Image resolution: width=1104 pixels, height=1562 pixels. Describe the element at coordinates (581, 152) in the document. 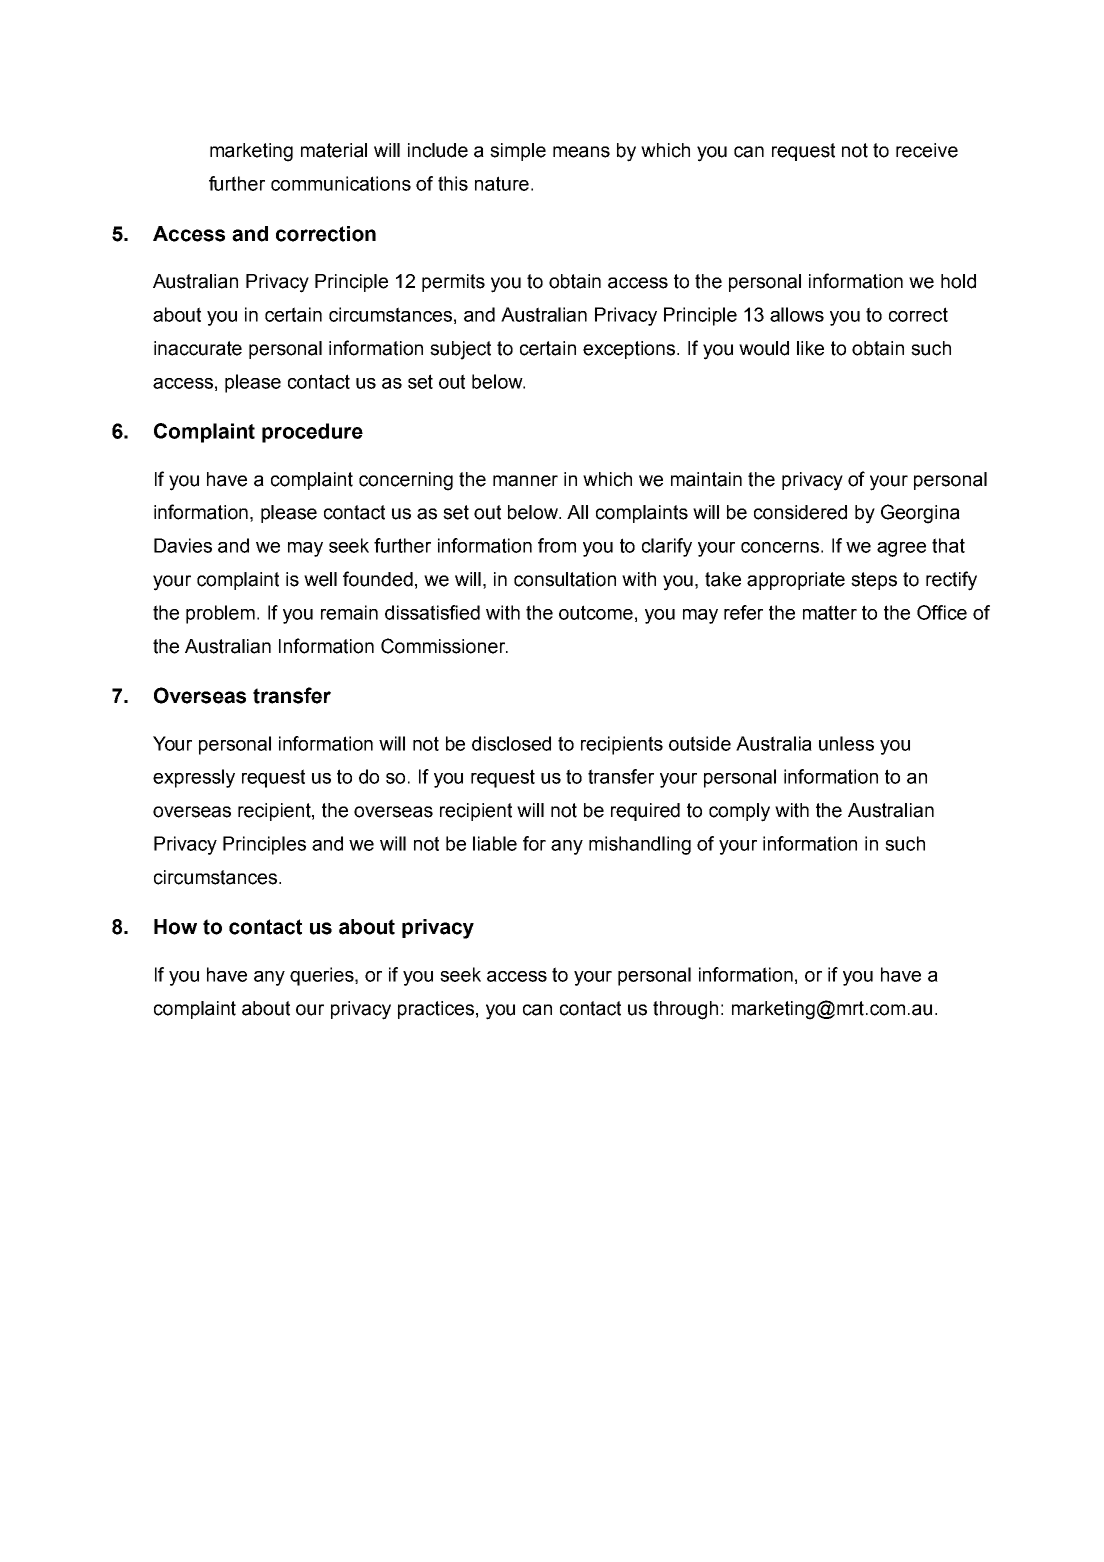

I see `means` at that location.
